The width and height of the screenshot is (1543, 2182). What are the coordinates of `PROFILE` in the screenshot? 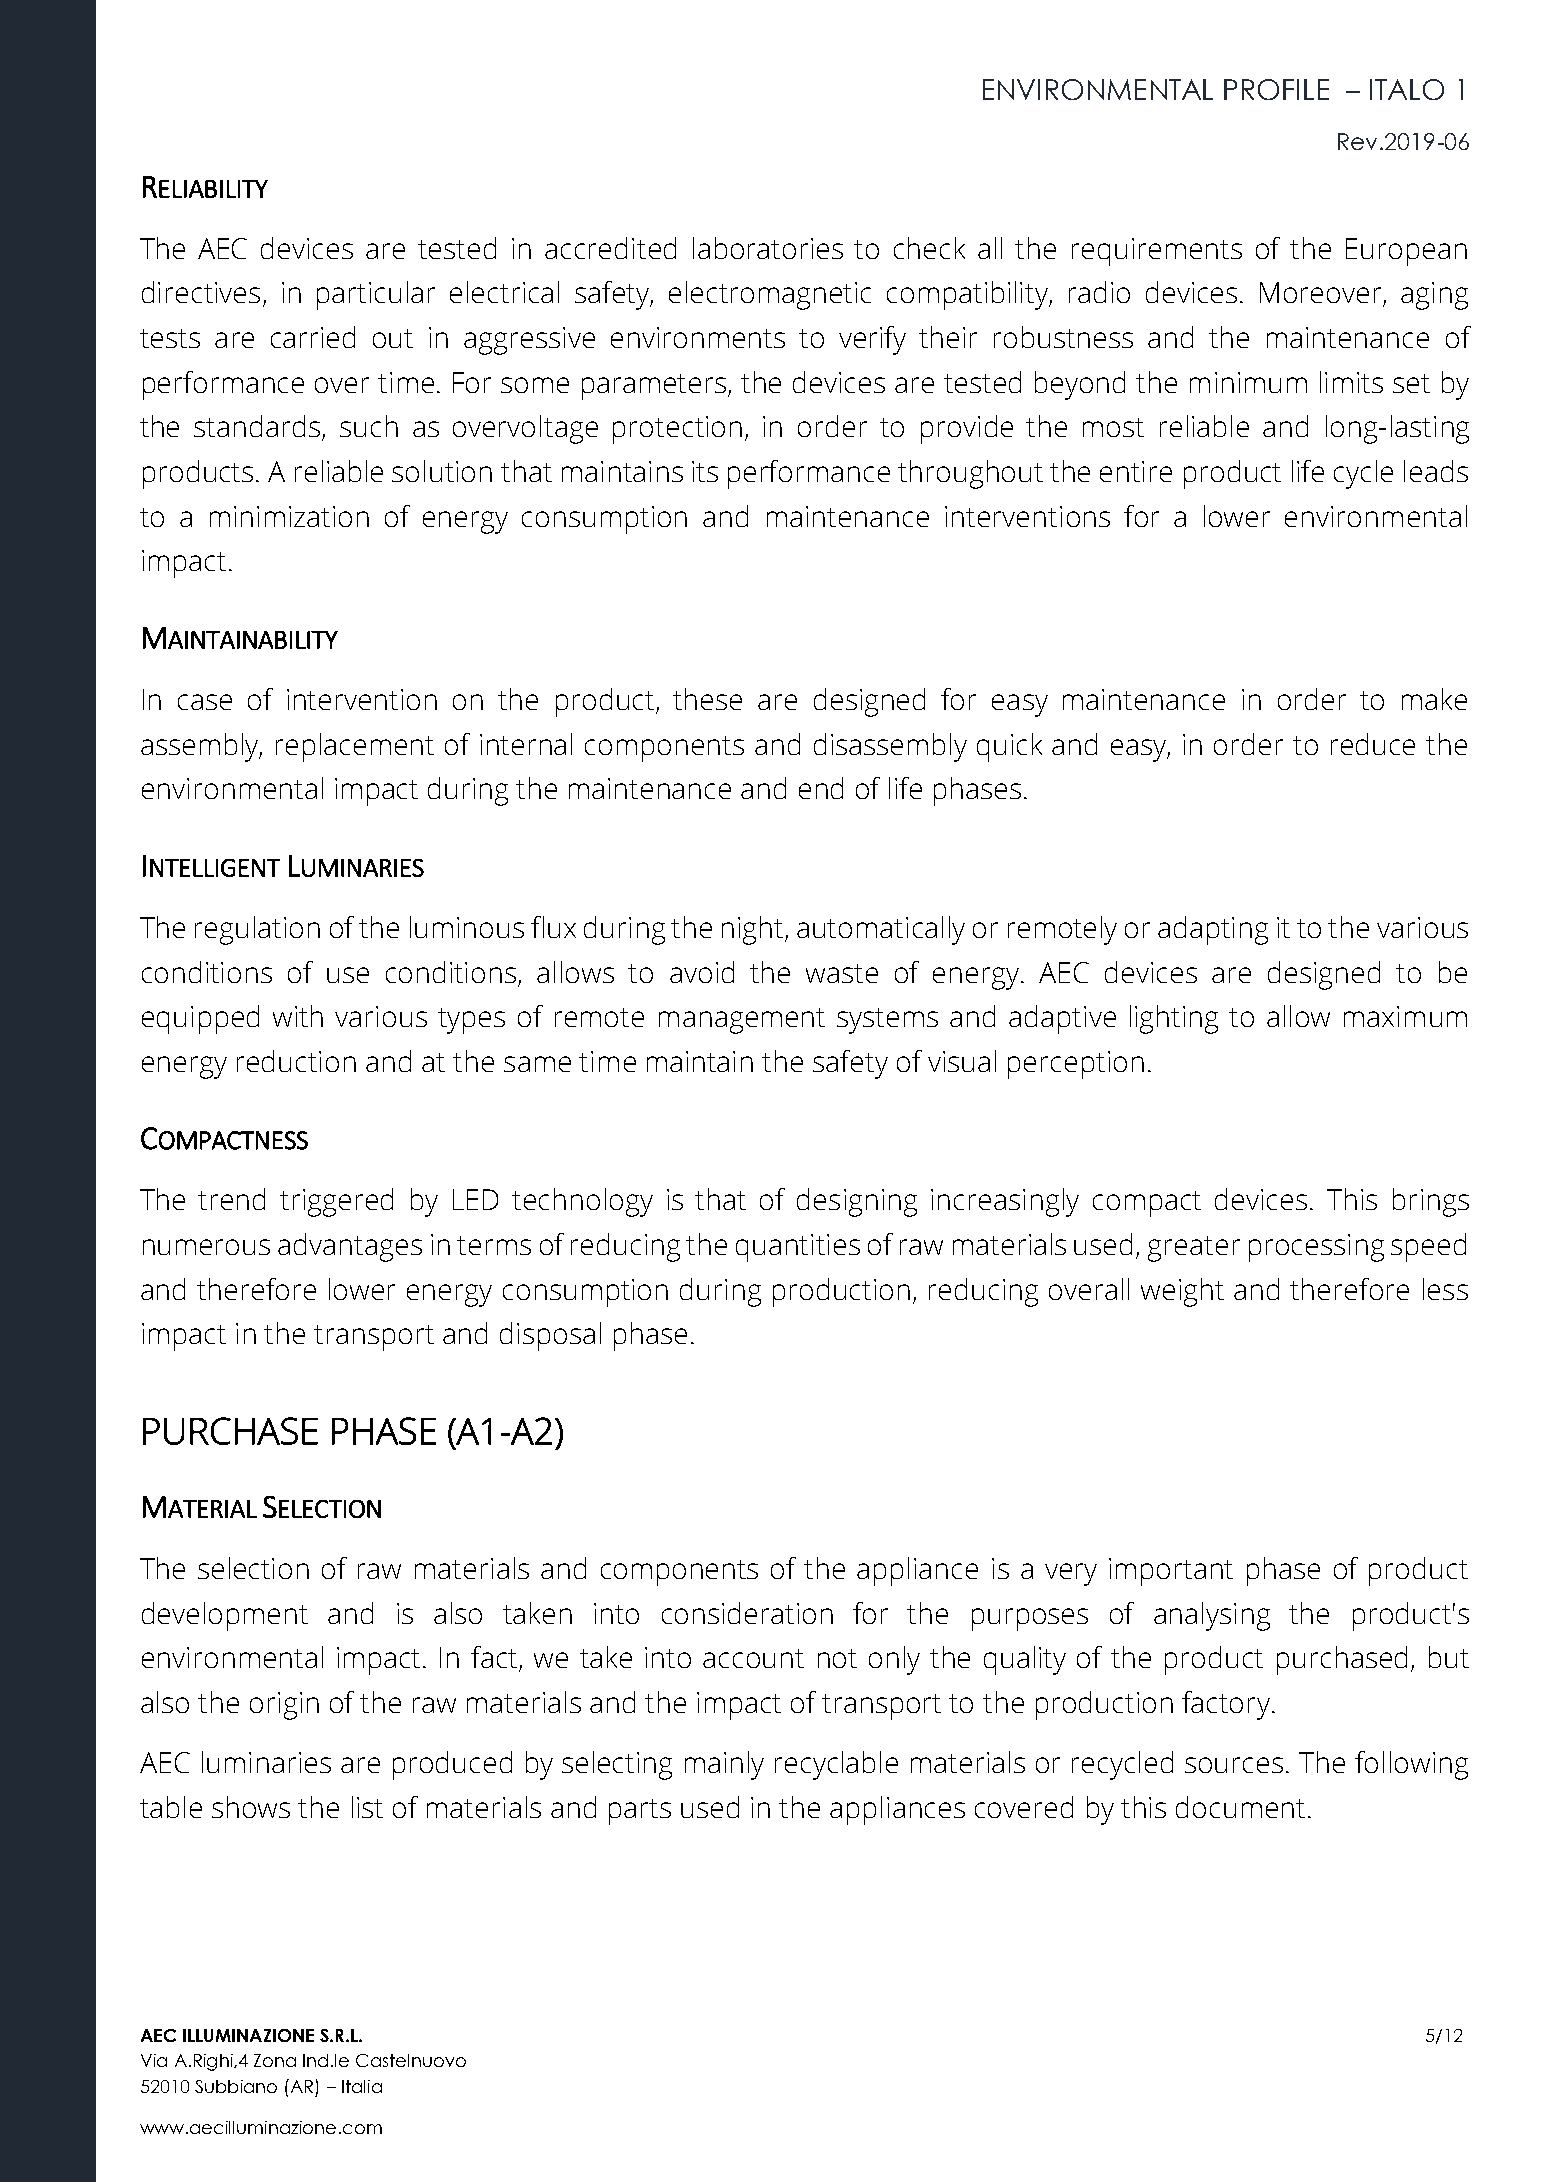 It's located at (1276, 89).
